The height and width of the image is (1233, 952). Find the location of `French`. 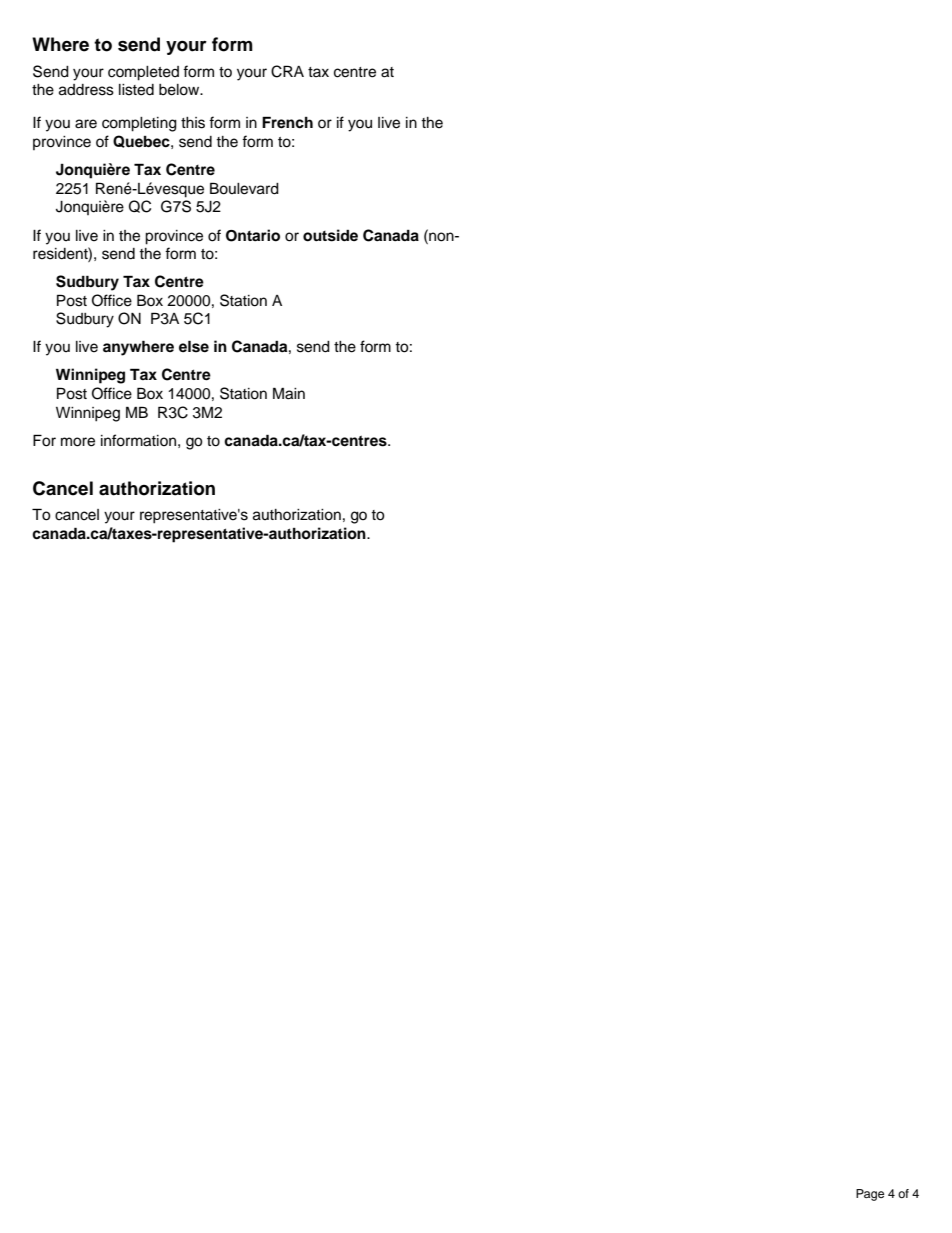

French is located at coordinates (287, 122).
